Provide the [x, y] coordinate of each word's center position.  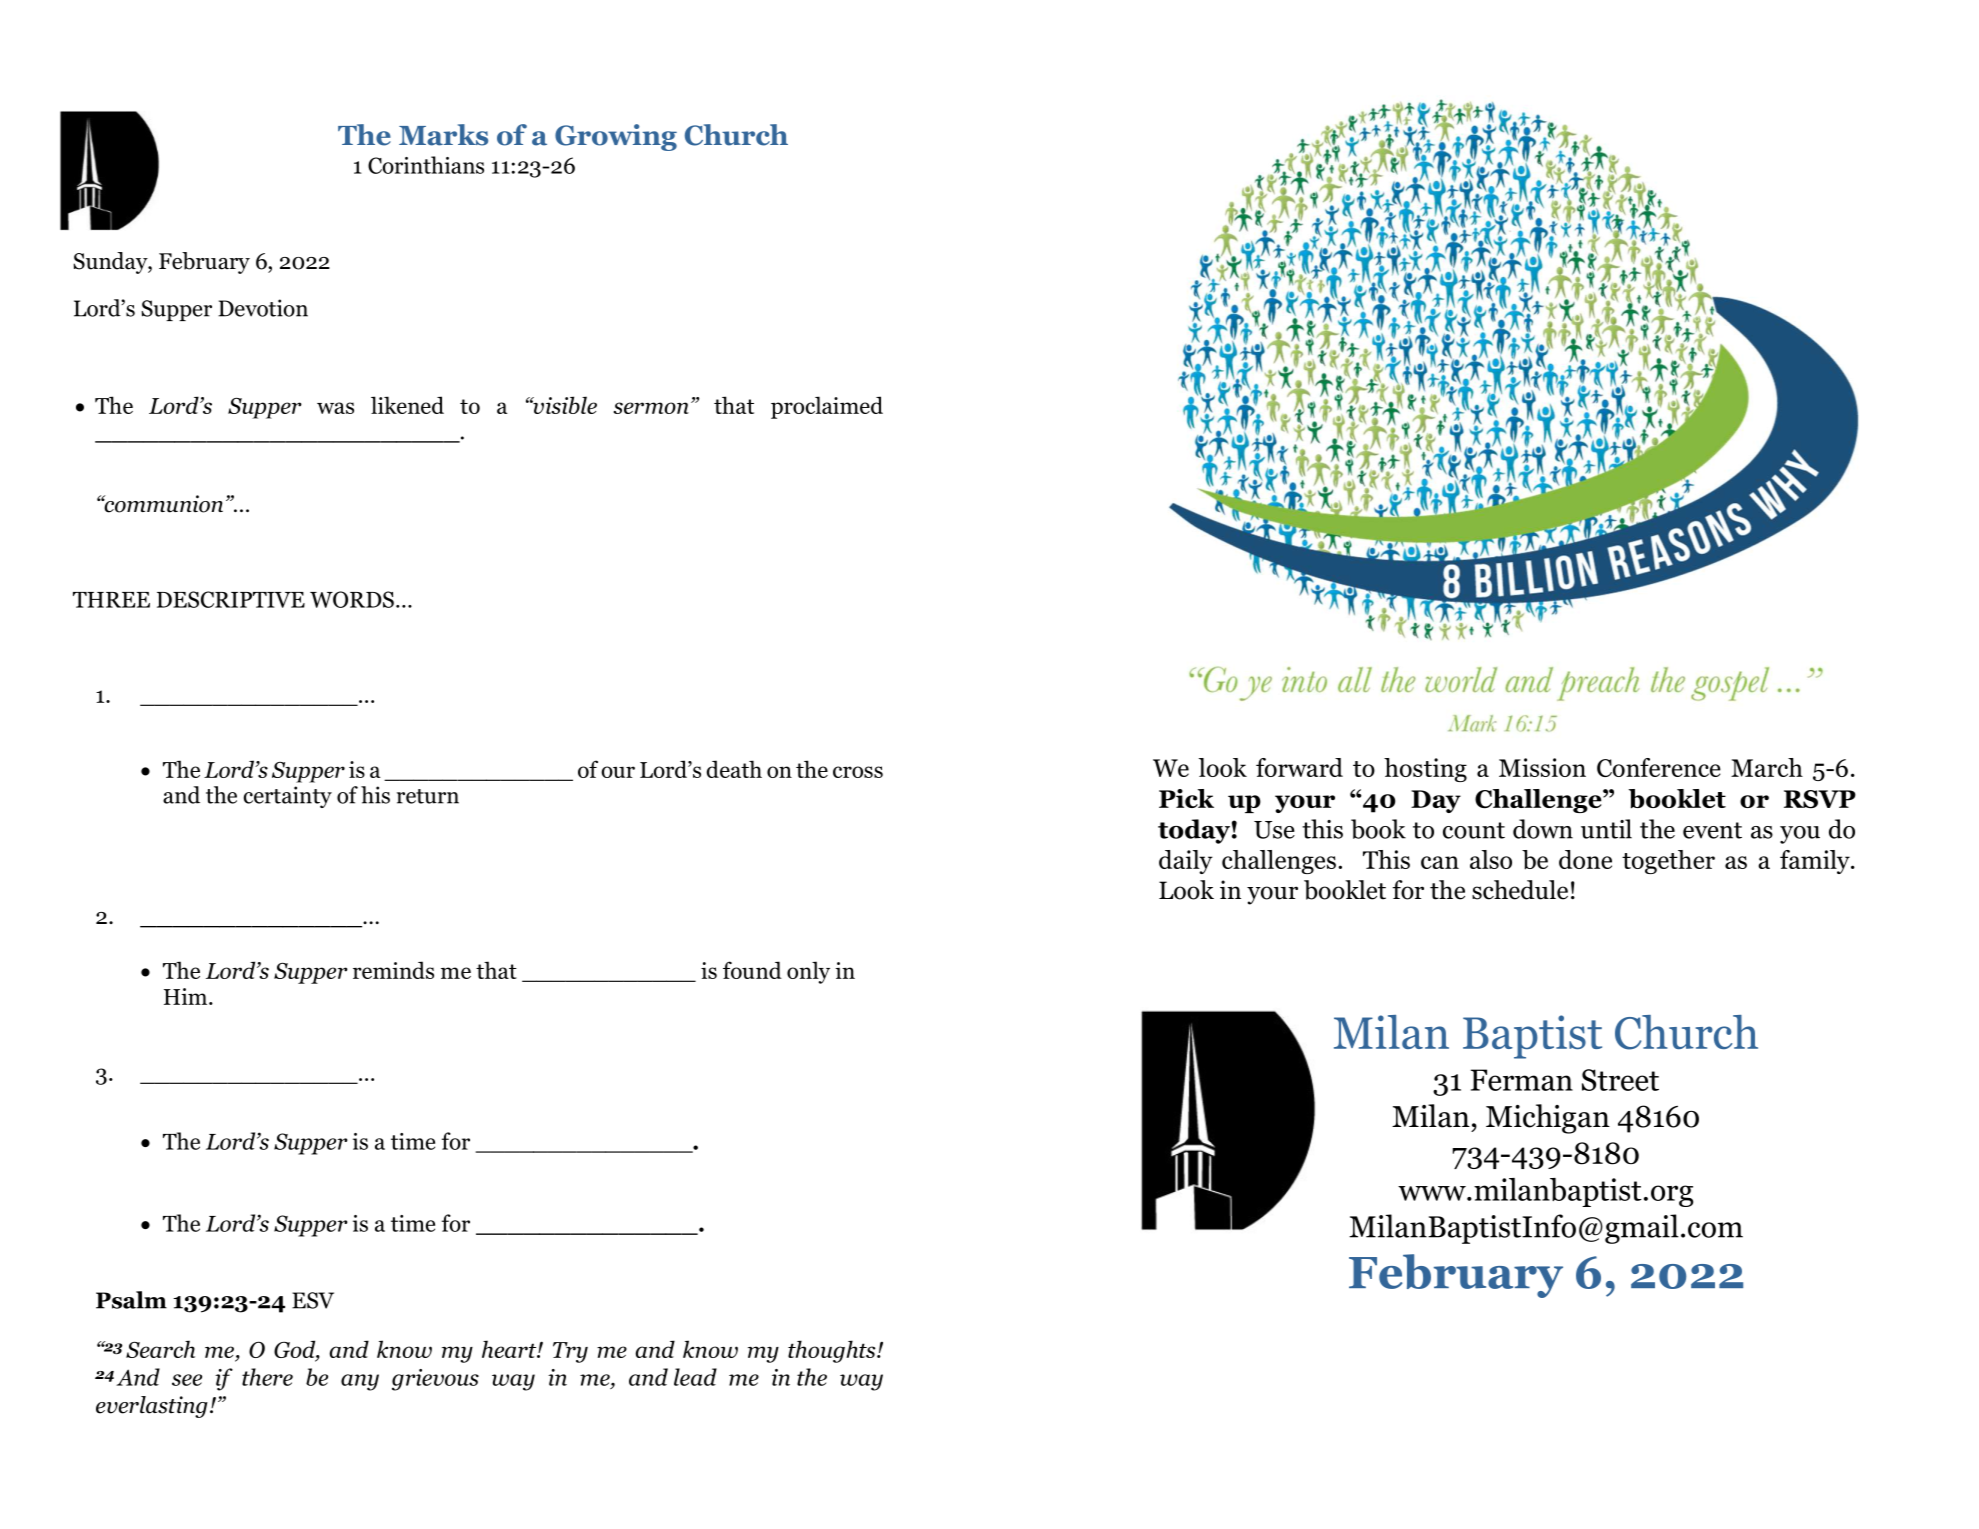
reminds [393, 970]
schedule [1520, 890]
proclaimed [827, 407]
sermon [651, 408]
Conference [1659, 767]
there [267, 1377]
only [808, 972]
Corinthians [426, 165]
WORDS [352, 599]
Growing [616, 137]
